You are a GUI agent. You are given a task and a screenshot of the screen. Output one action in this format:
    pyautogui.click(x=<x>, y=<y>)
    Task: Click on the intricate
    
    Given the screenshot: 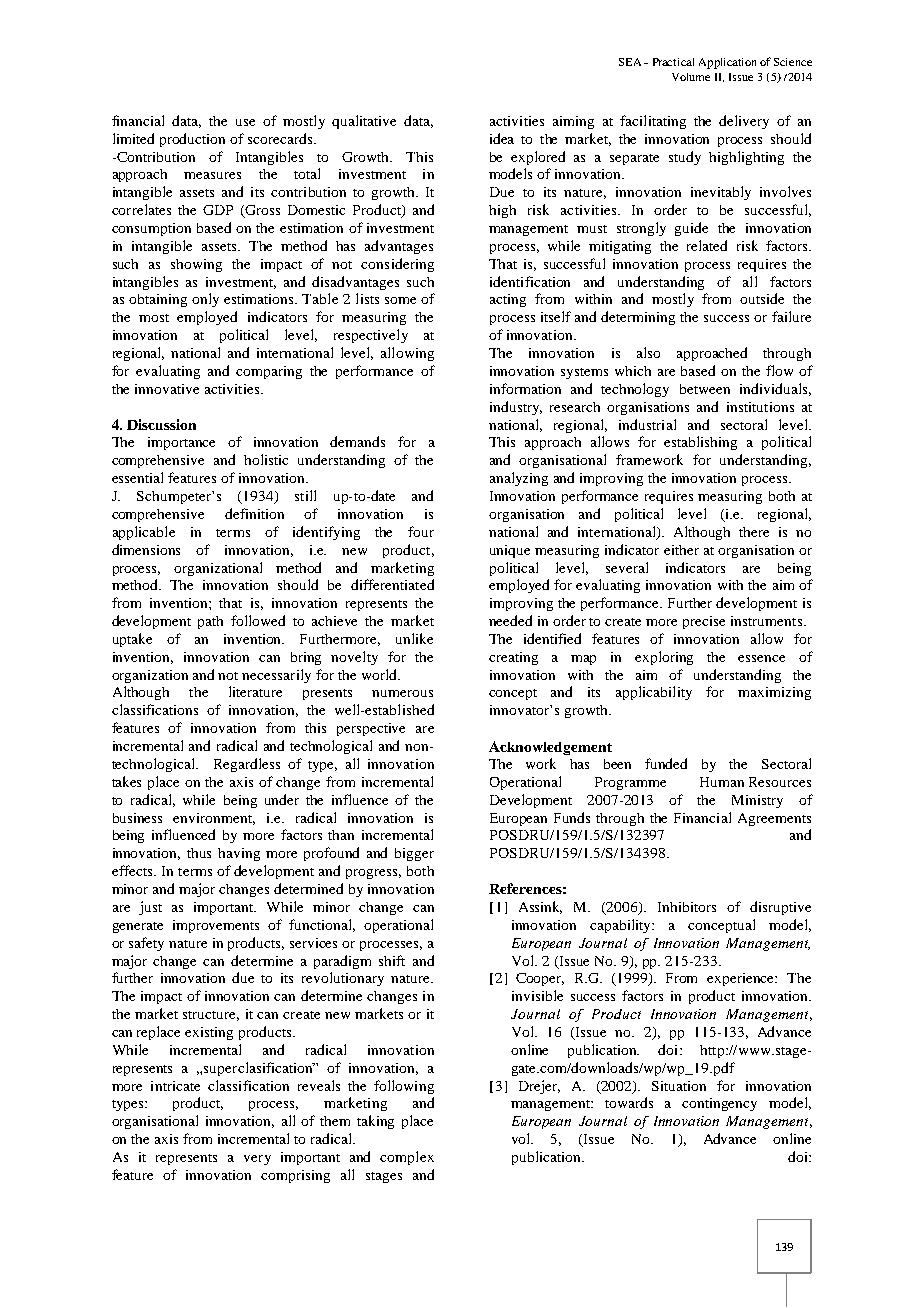 What is the action you would take?
    pyautogui.click(x=175, y=1086)
